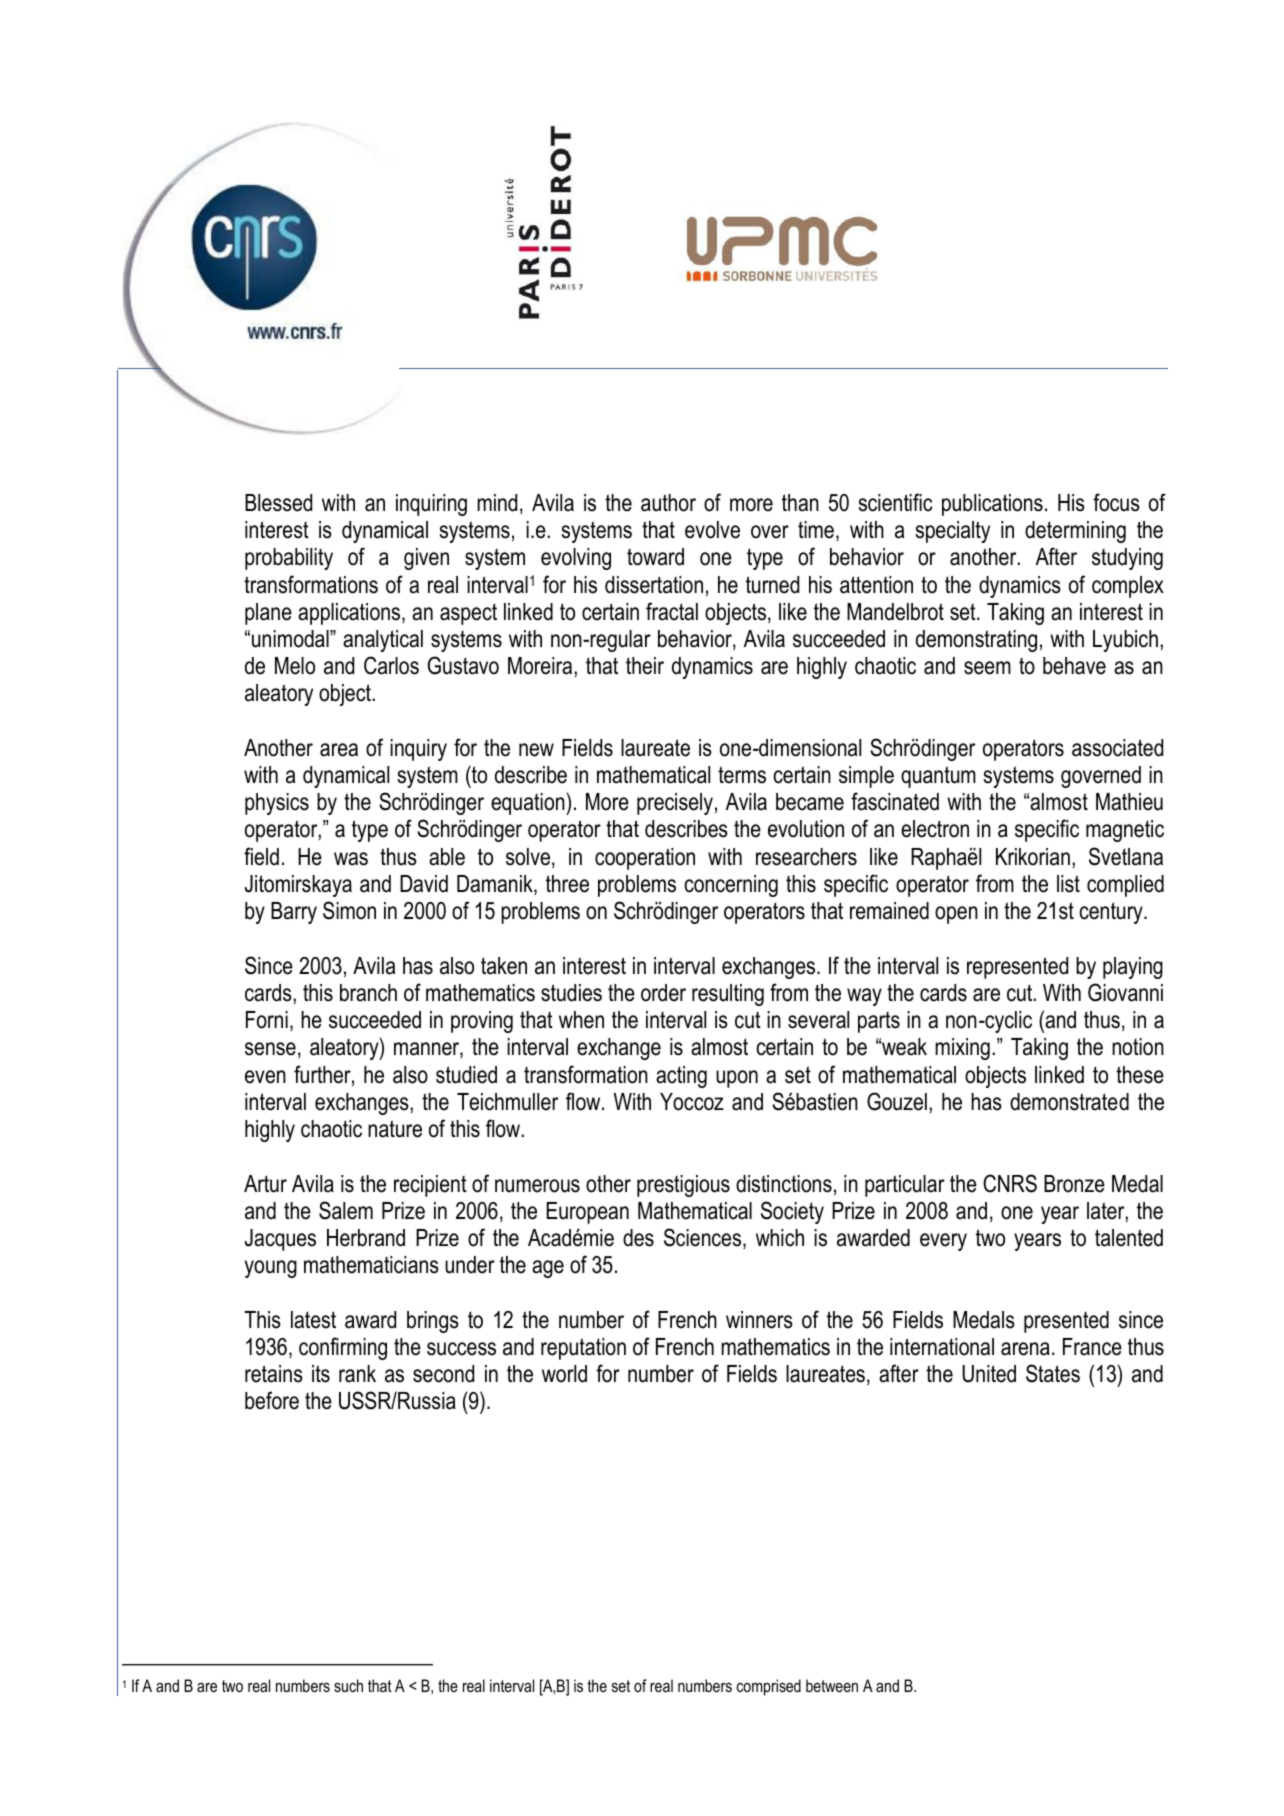  What do you see at coordinates (426, 559) in the screenshot?
I see `given` at bounding box center [426, 559].
